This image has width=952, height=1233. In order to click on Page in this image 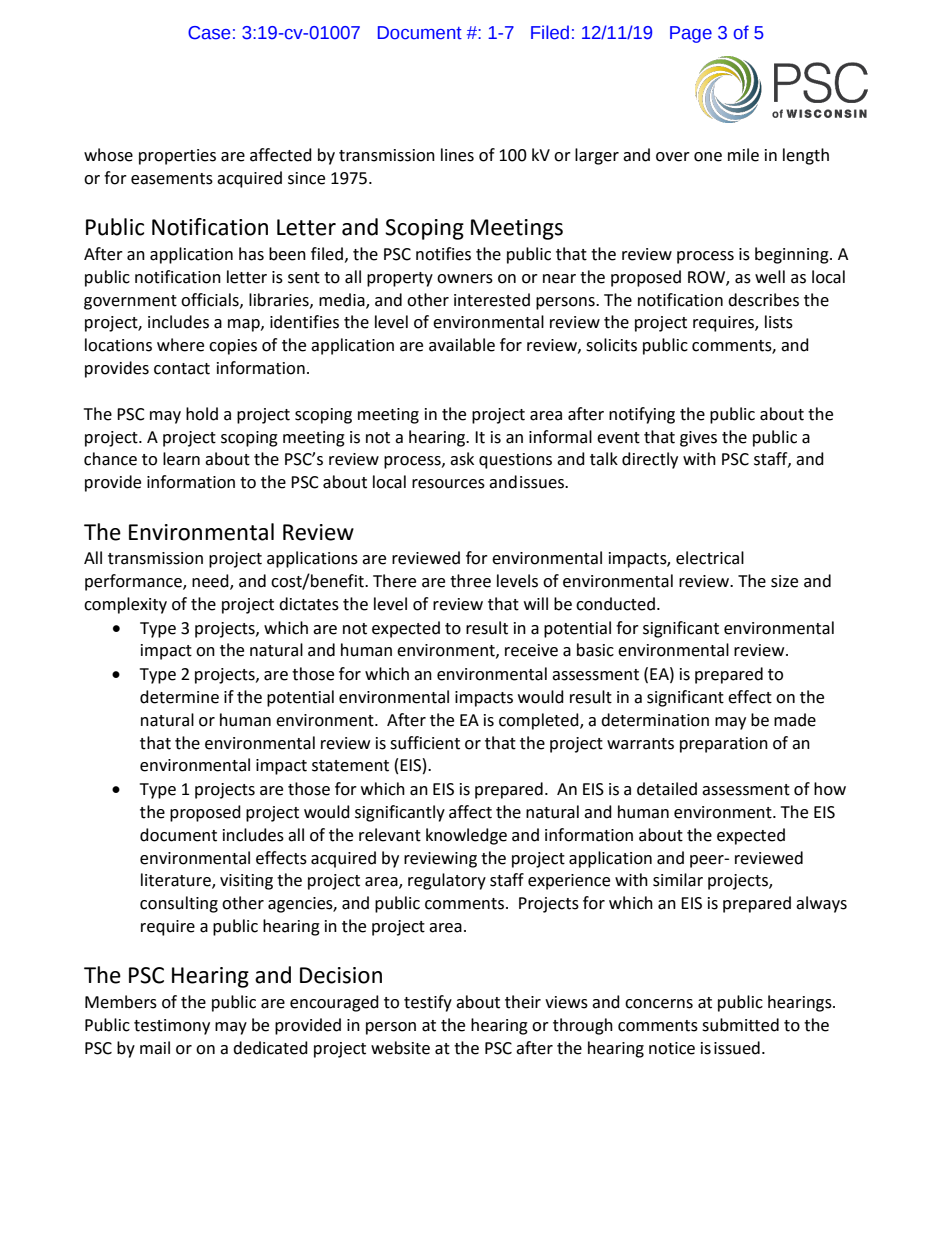, I will do `click(691, 34)`.
